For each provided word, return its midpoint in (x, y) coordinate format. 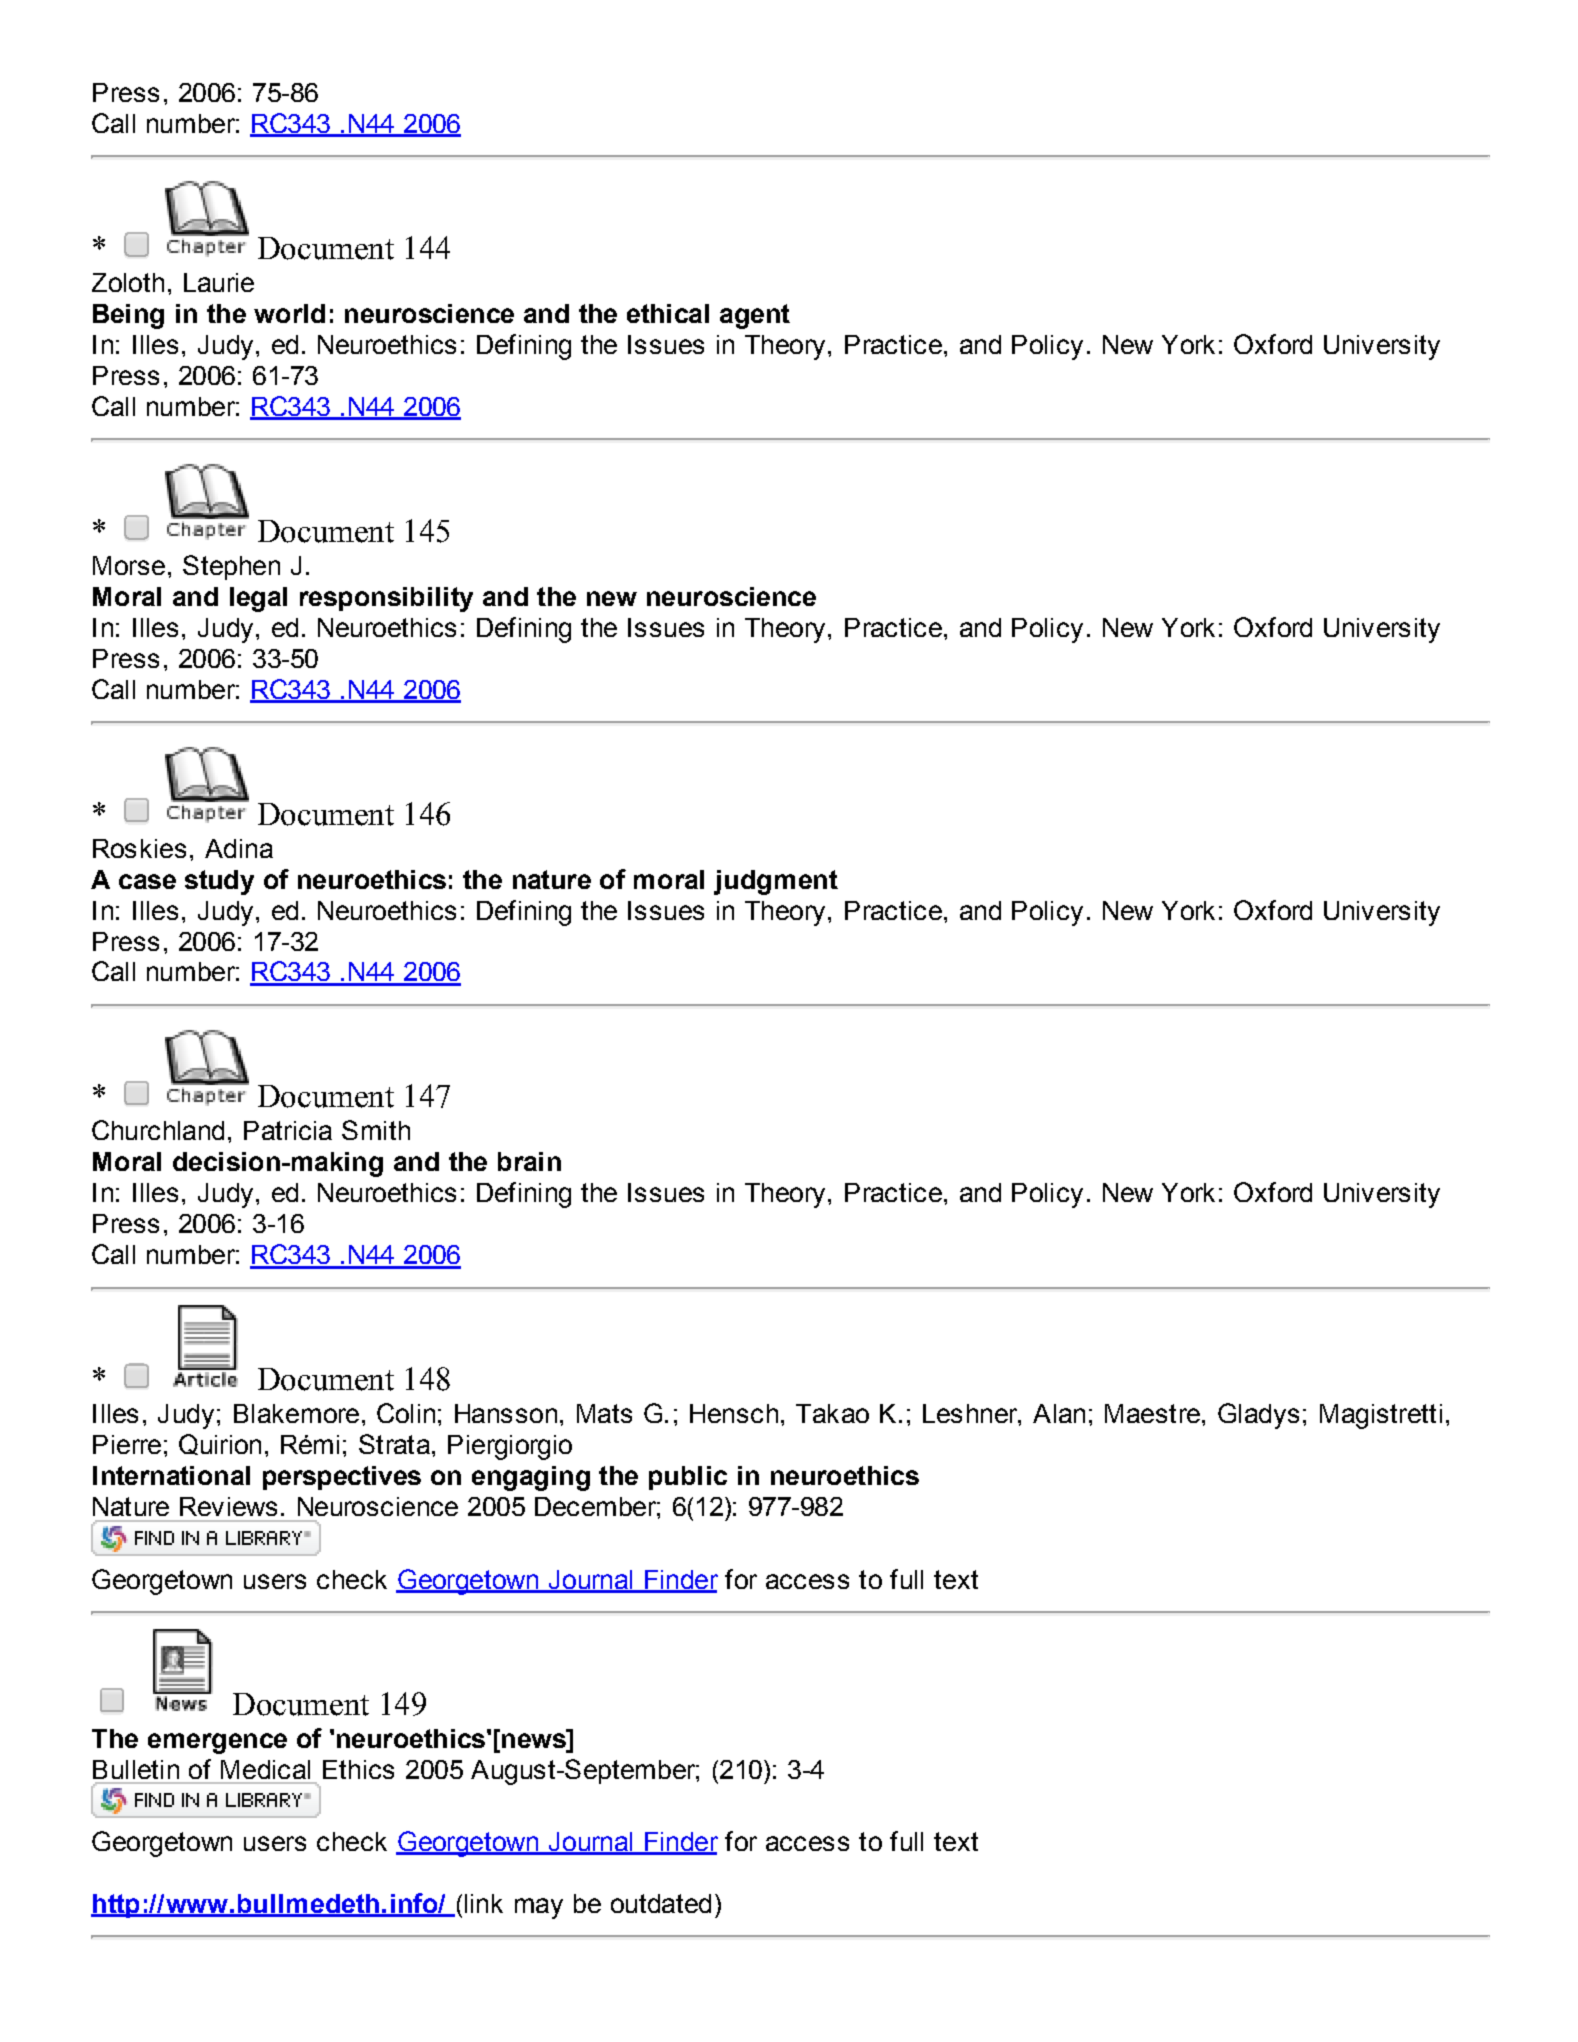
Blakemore (296, 1413)
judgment (776, 882)
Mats (604, 1413)
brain (529, 1161)
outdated (661, 1903)
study (219, 882)
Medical (265, 1769)
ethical (668, 313)
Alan (1059, 1413)
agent (755, 316)
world (289, 313)
